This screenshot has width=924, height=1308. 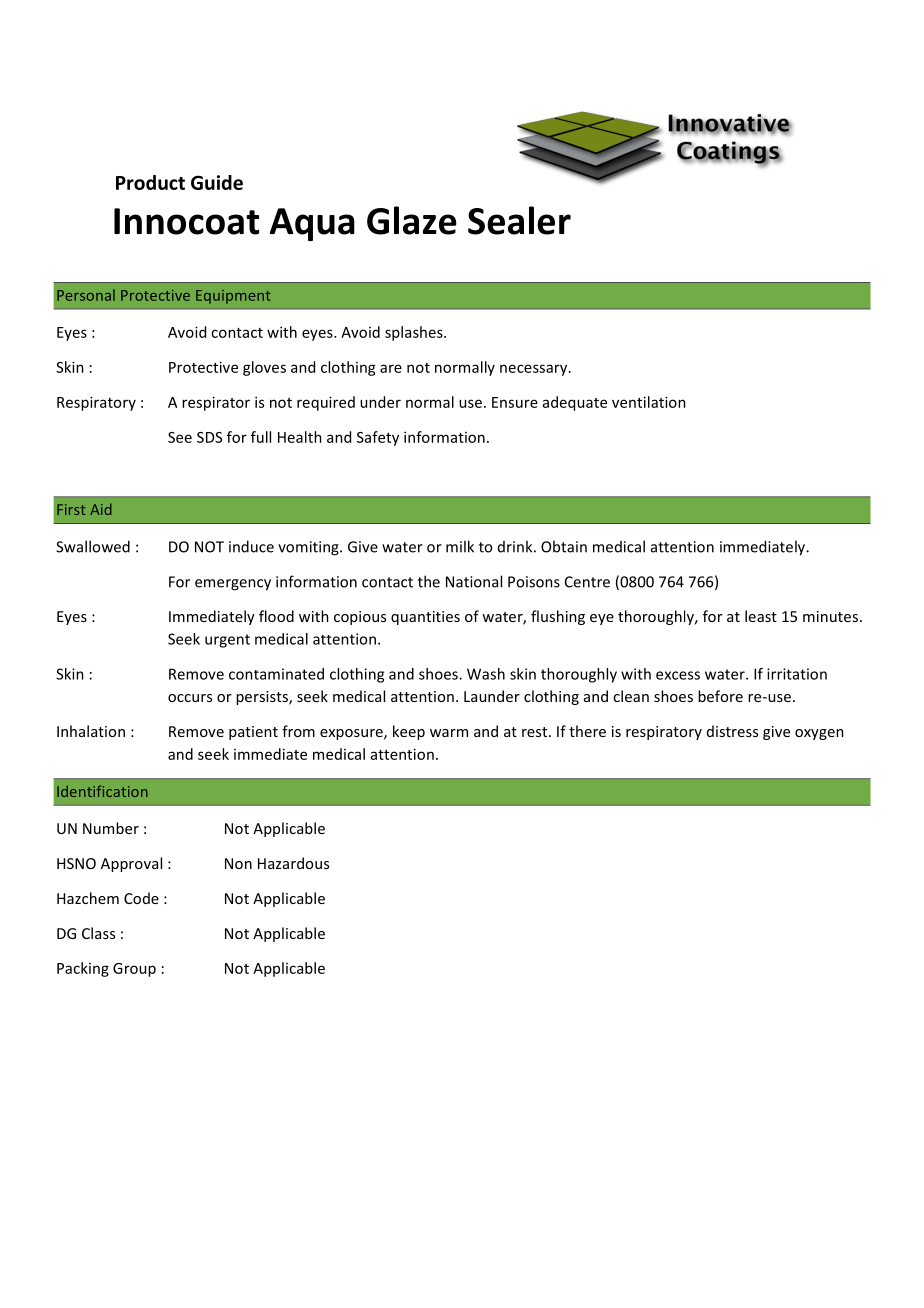 I want to click on Product, so click(x=150, y=182).
